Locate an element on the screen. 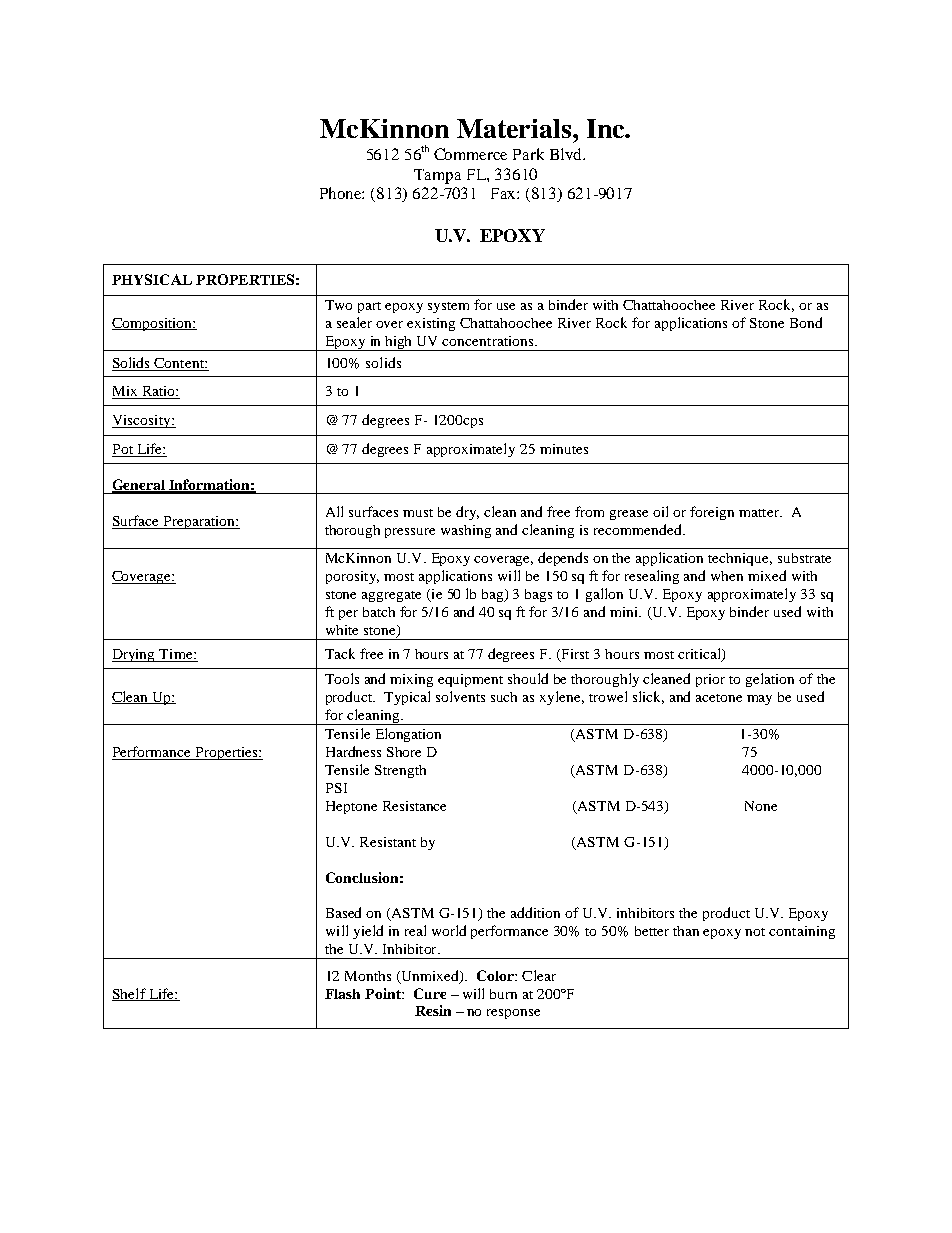 This screenshot has width=952, height=1233. washing is located at coordinates (466, 531).
